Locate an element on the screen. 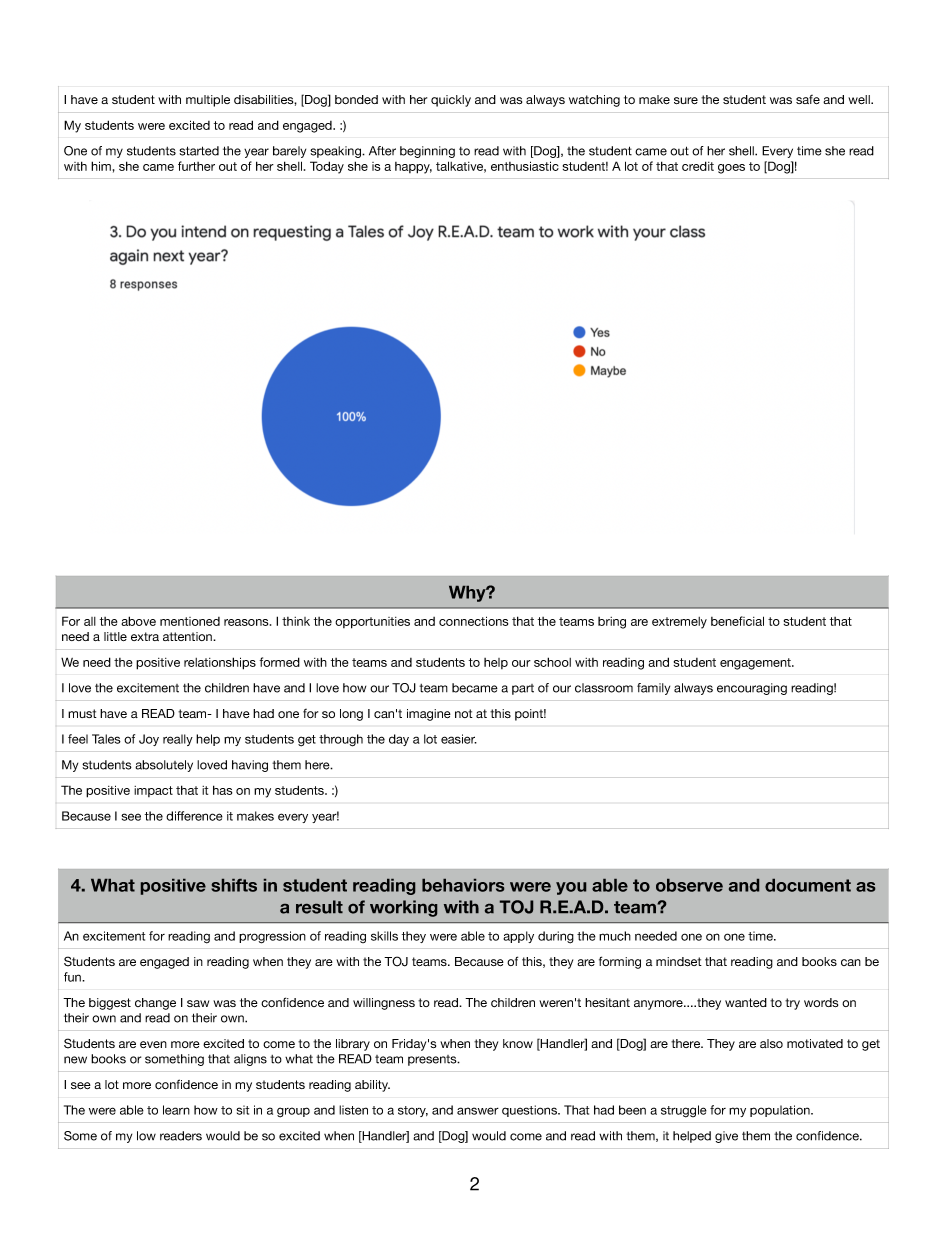 The width and height of the screenshot is (952, 1233). safe is located at coordinates (808, 99).
